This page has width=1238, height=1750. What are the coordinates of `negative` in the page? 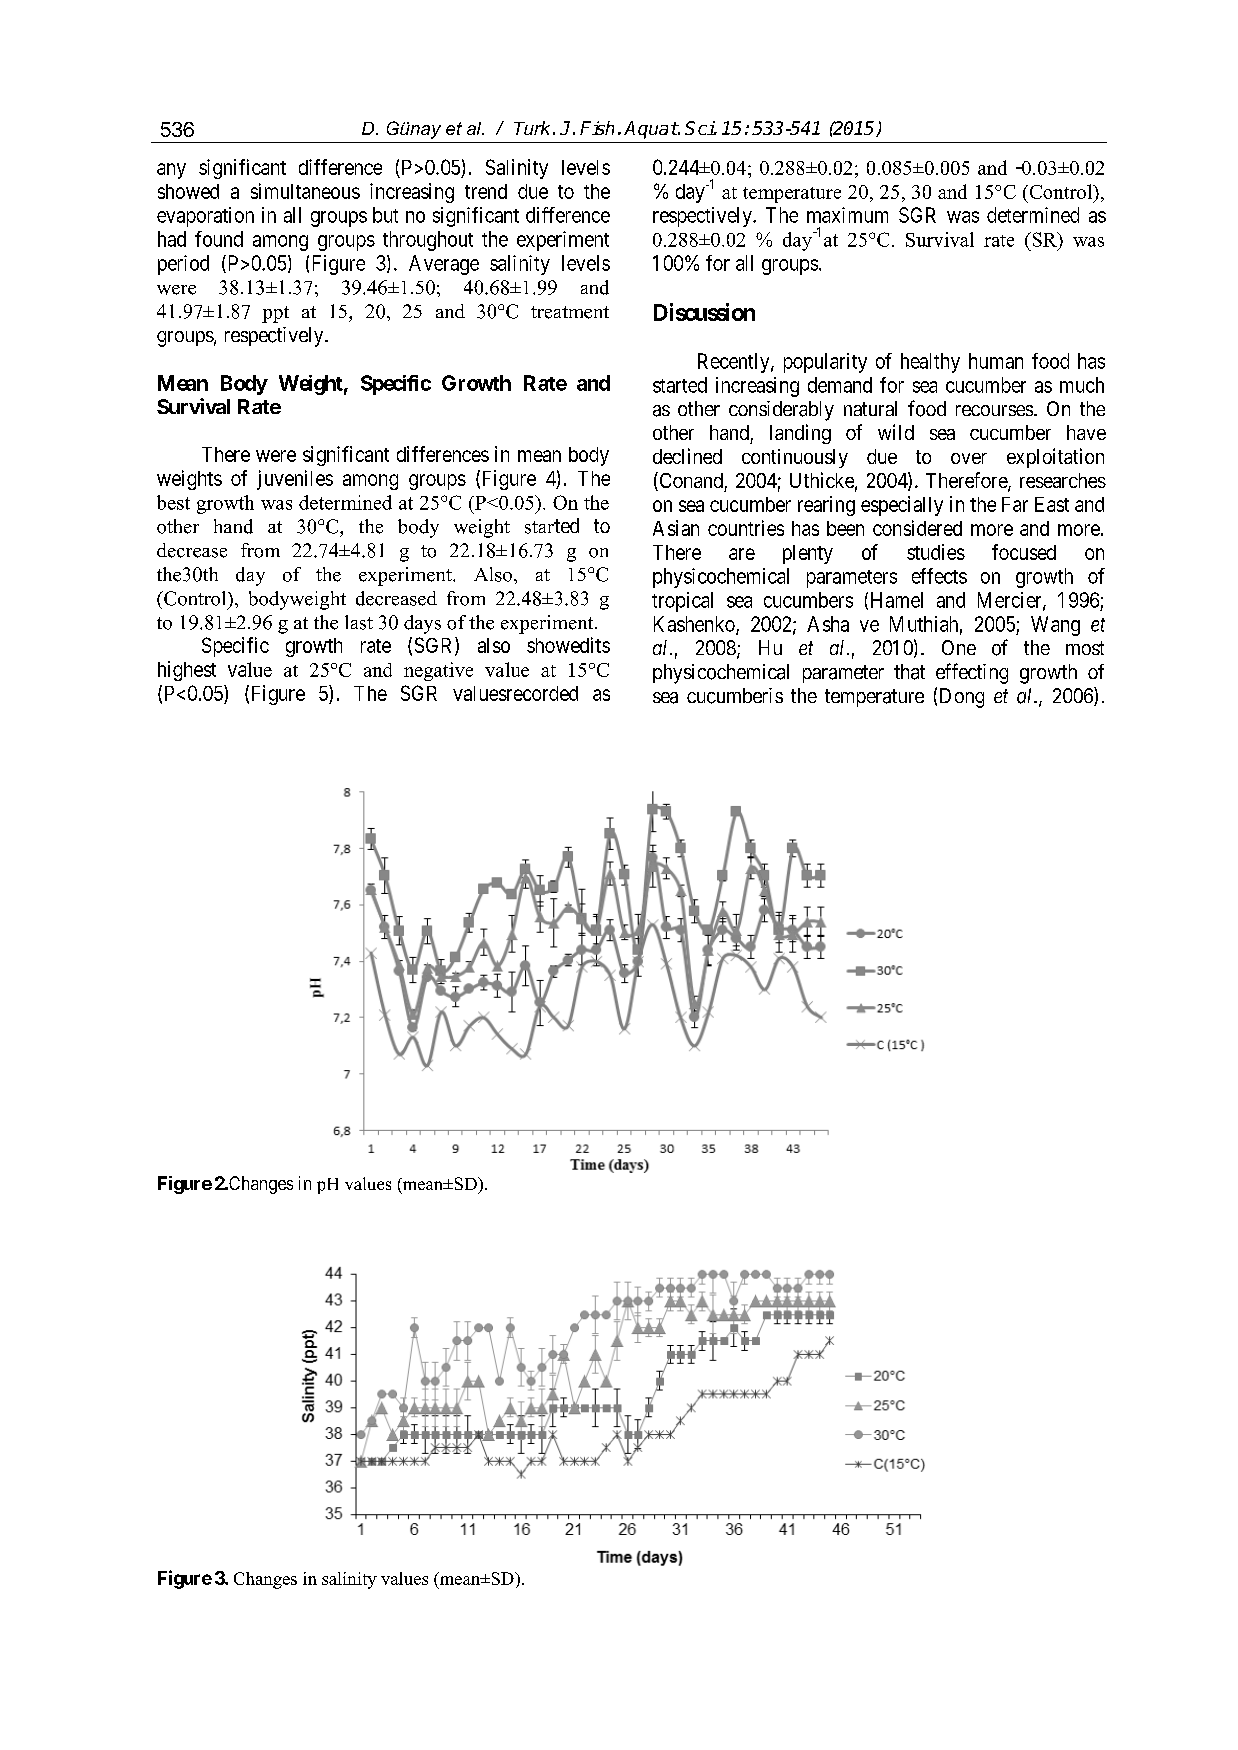 It's located at (438, 671).
